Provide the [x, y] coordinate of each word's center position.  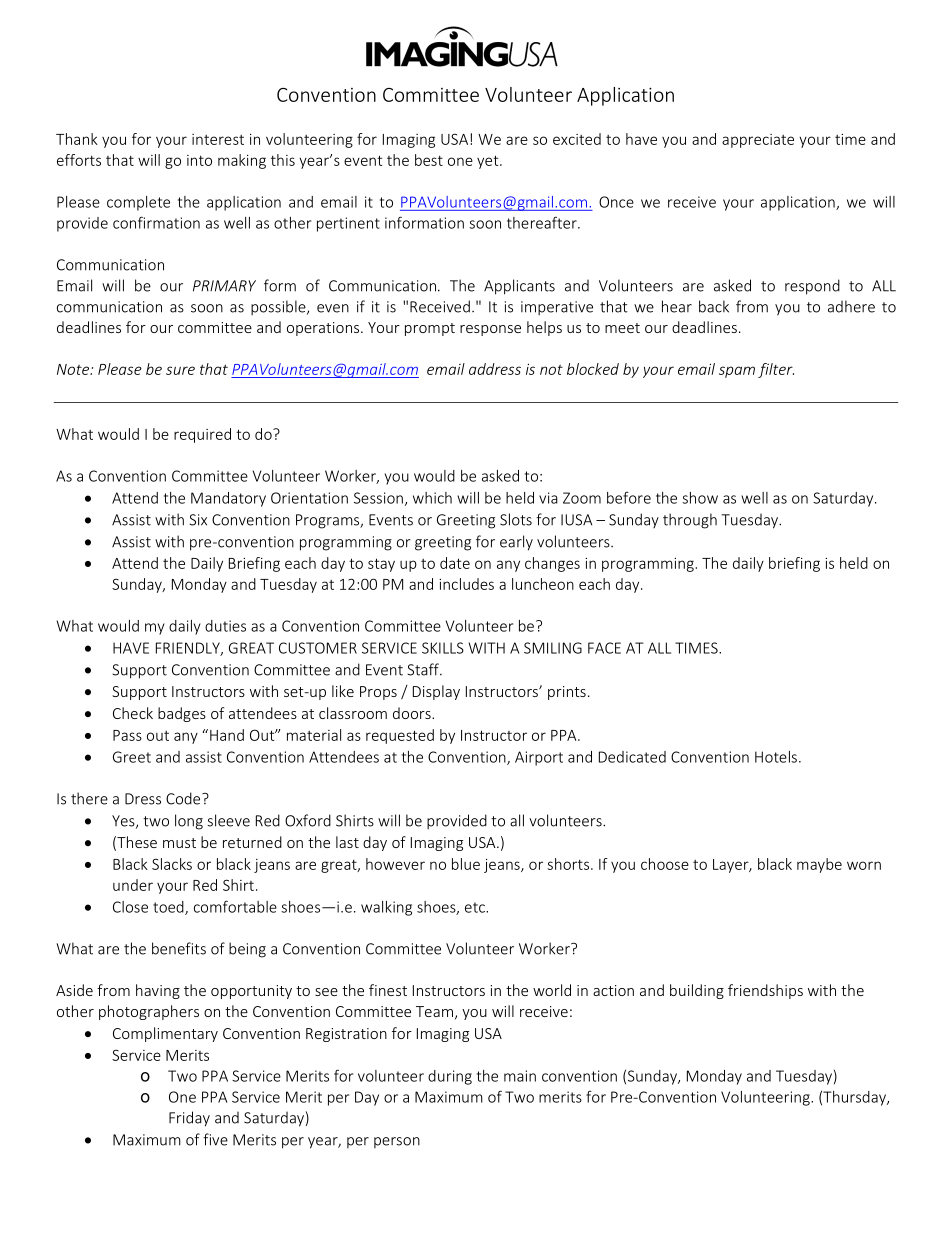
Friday [189, 1119]
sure [180, 370]
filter [776, 370]
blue [466, 864]
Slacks [172, 864]
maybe [819, 865]
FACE [604, 648]
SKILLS [443, 648]
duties [225, 626]
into [199, 160]
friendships [765, 991]
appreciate [758, 141]
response [490, 330]
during [450, 1077]
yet [489, 162]
